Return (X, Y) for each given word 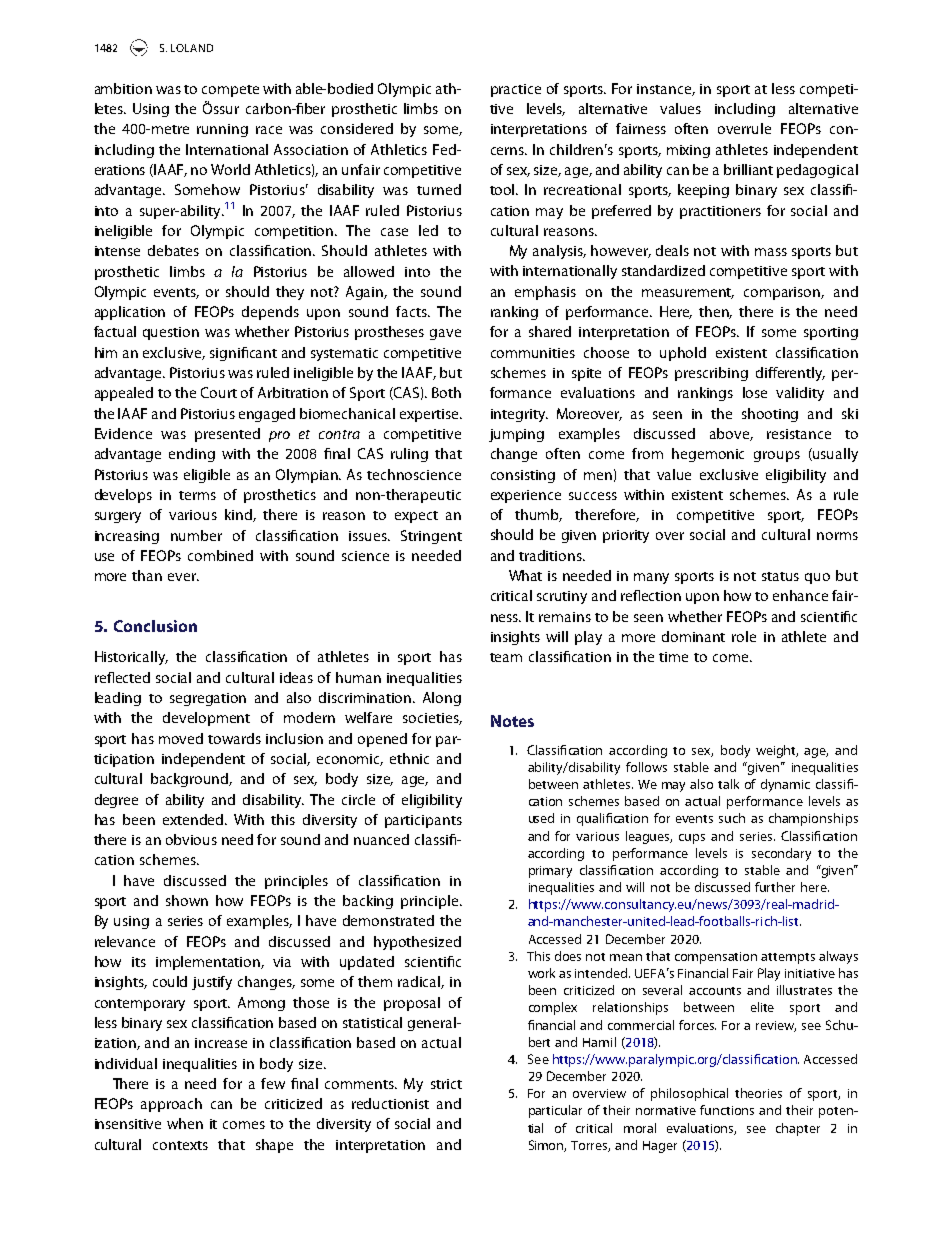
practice (516, 90)
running (222, 130)
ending (192, 455)
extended (194, 819)
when (185, 1123)
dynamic (785, 785)
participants (423, 821)
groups (777, 456)
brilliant (748, 169)
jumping (516, 435)
